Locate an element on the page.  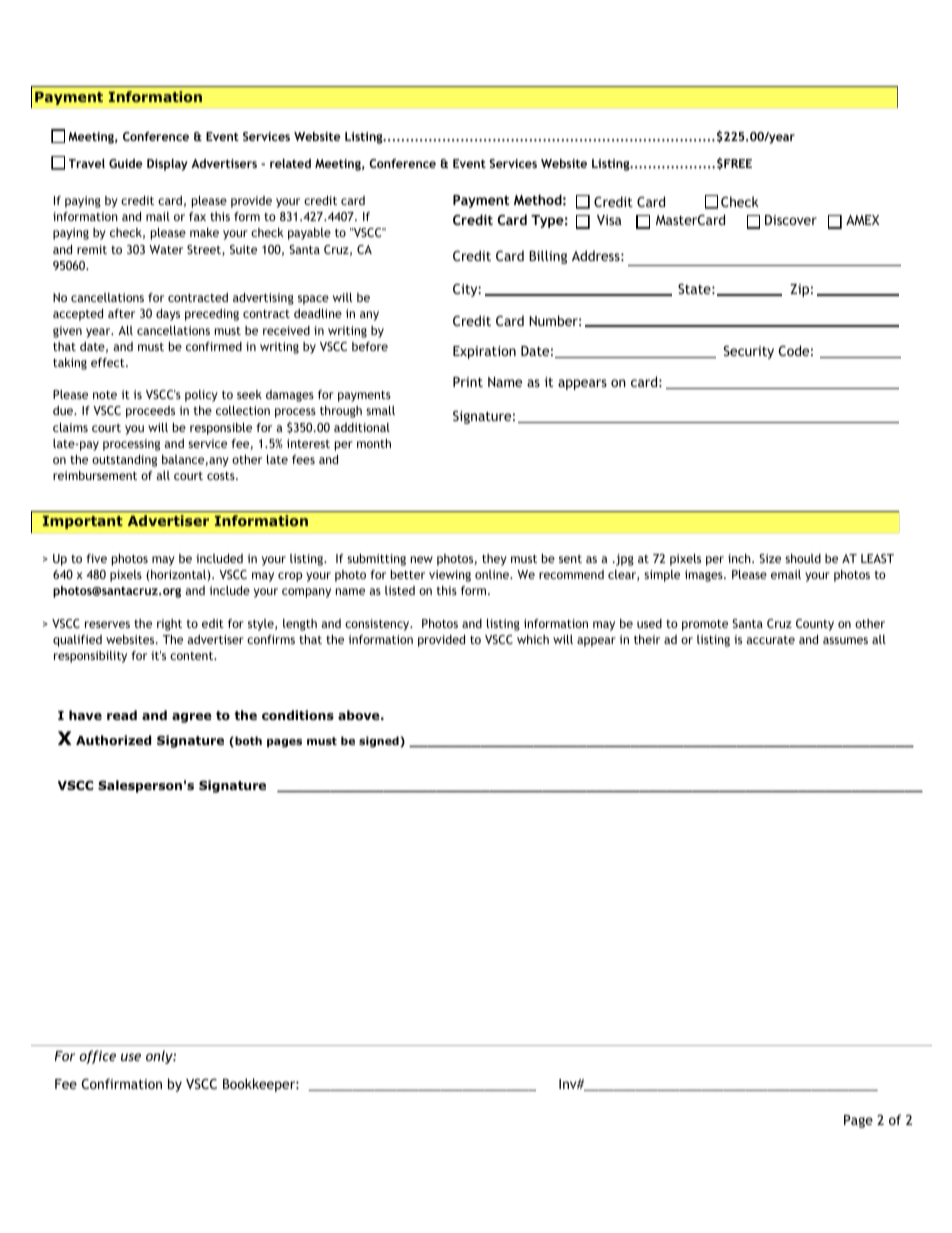
right is located at coordinates (169, 625).
